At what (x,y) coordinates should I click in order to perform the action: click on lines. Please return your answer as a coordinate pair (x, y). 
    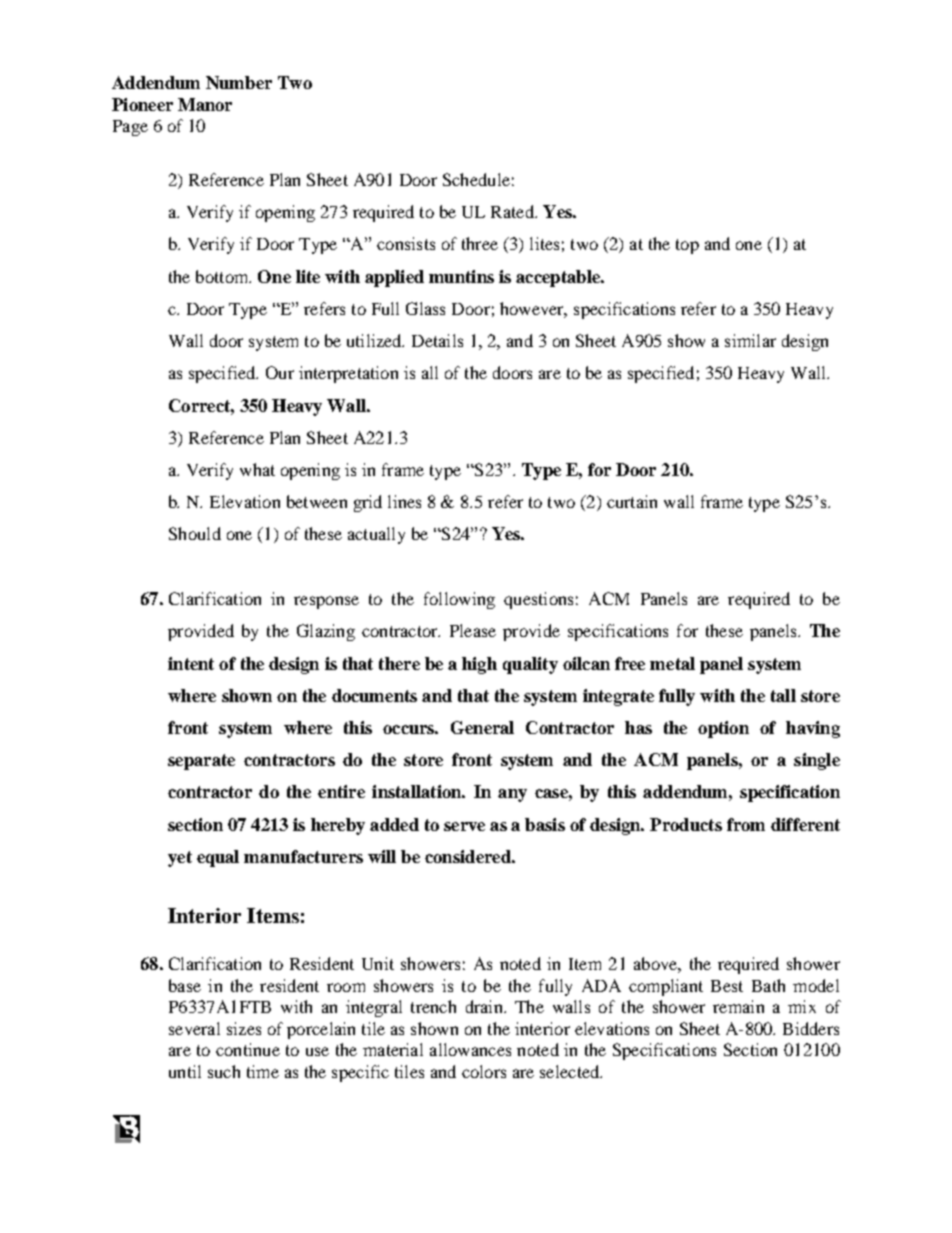
    Looking at the image, I should click on (404, 501).
